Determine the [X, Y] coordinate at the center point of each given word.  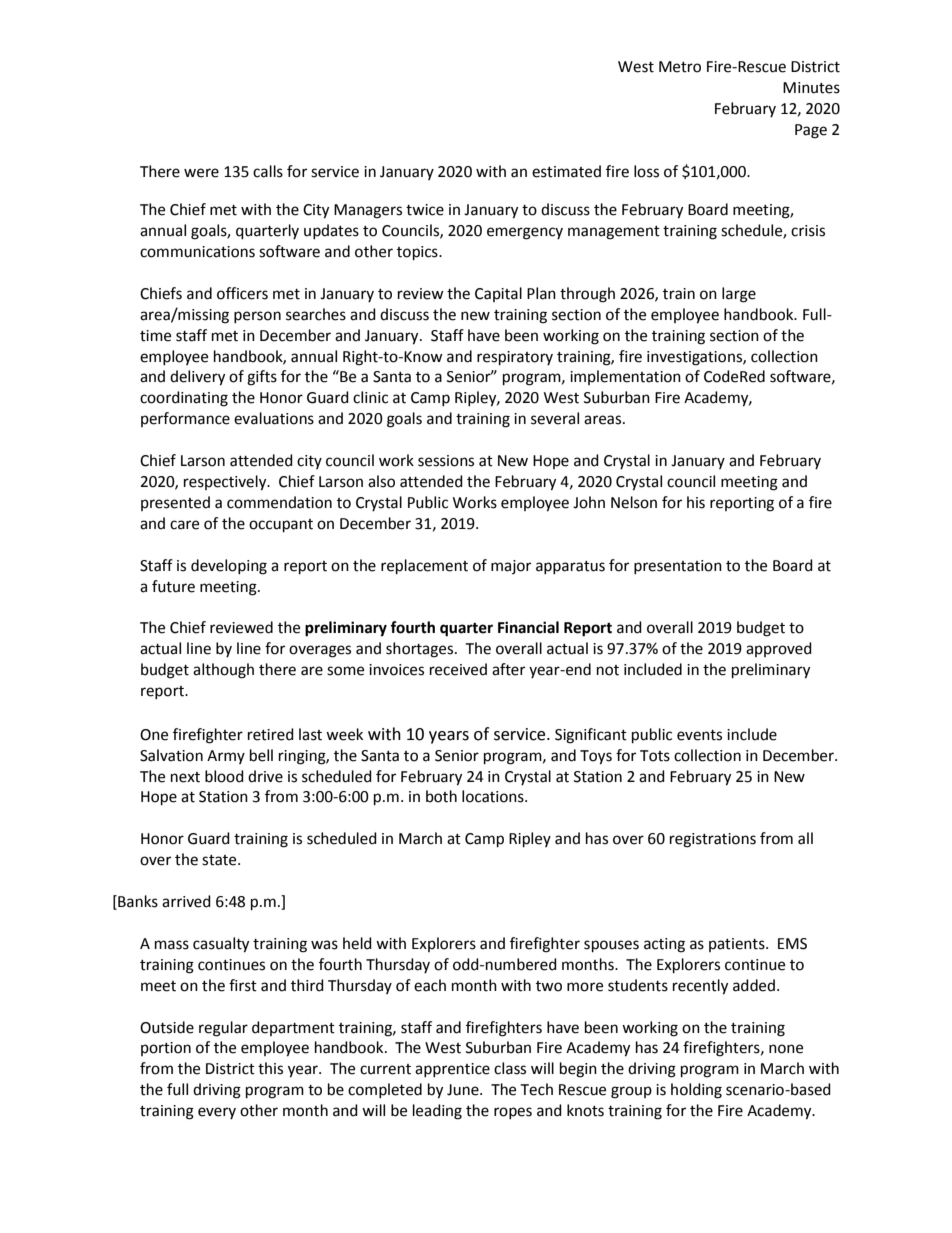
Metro [680, 67]
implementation [625, 377]
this [270, 1068]
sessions [446, 461]
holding [696, 1091]
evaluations [274, 418]
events [699, 735]
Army [226, 757]
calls [268, 171]
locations [494, 796]
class [510, 1068]
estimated [566, 171]
